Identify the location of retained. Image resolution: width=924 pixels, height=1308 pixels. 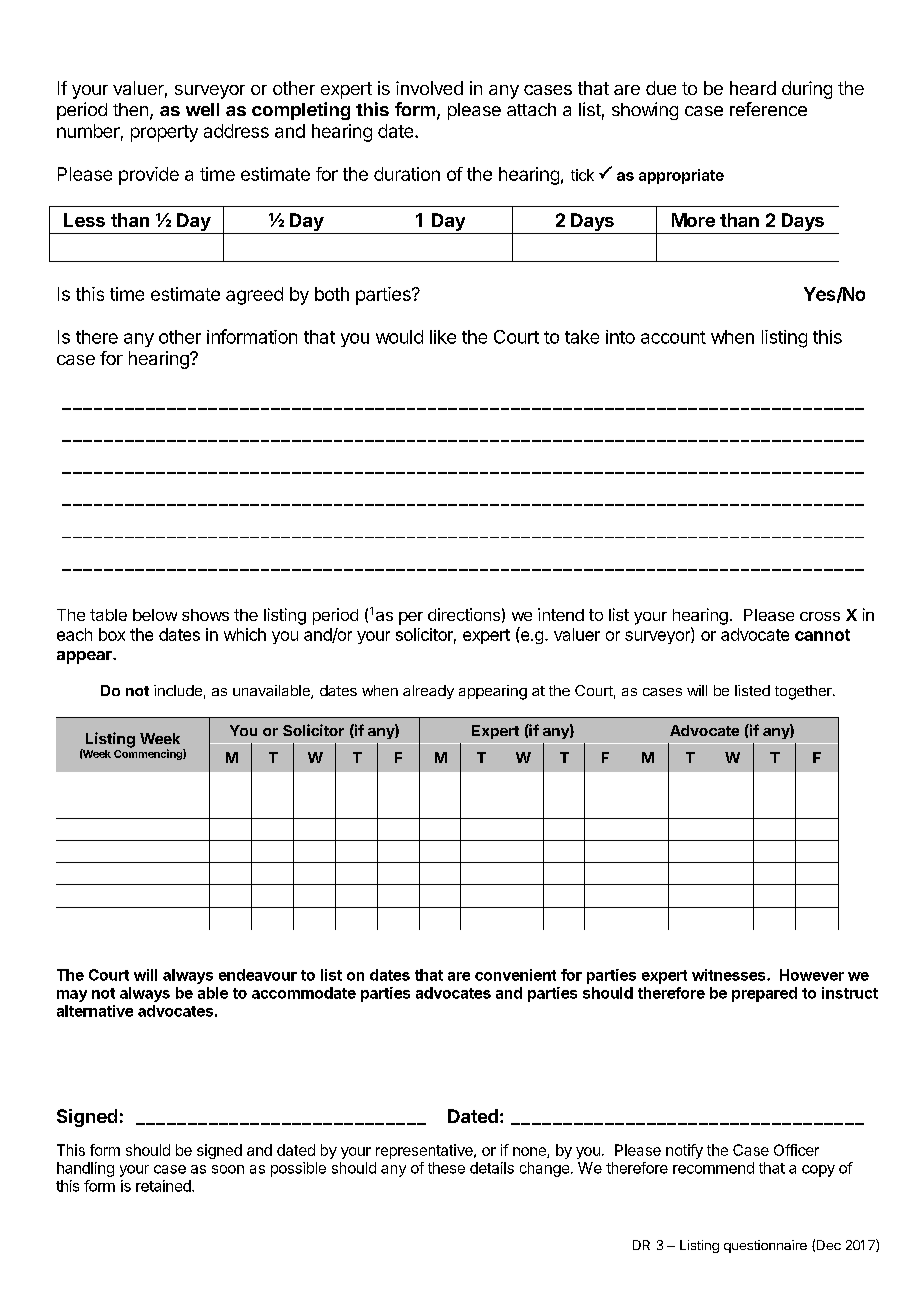
(164, 1186).
